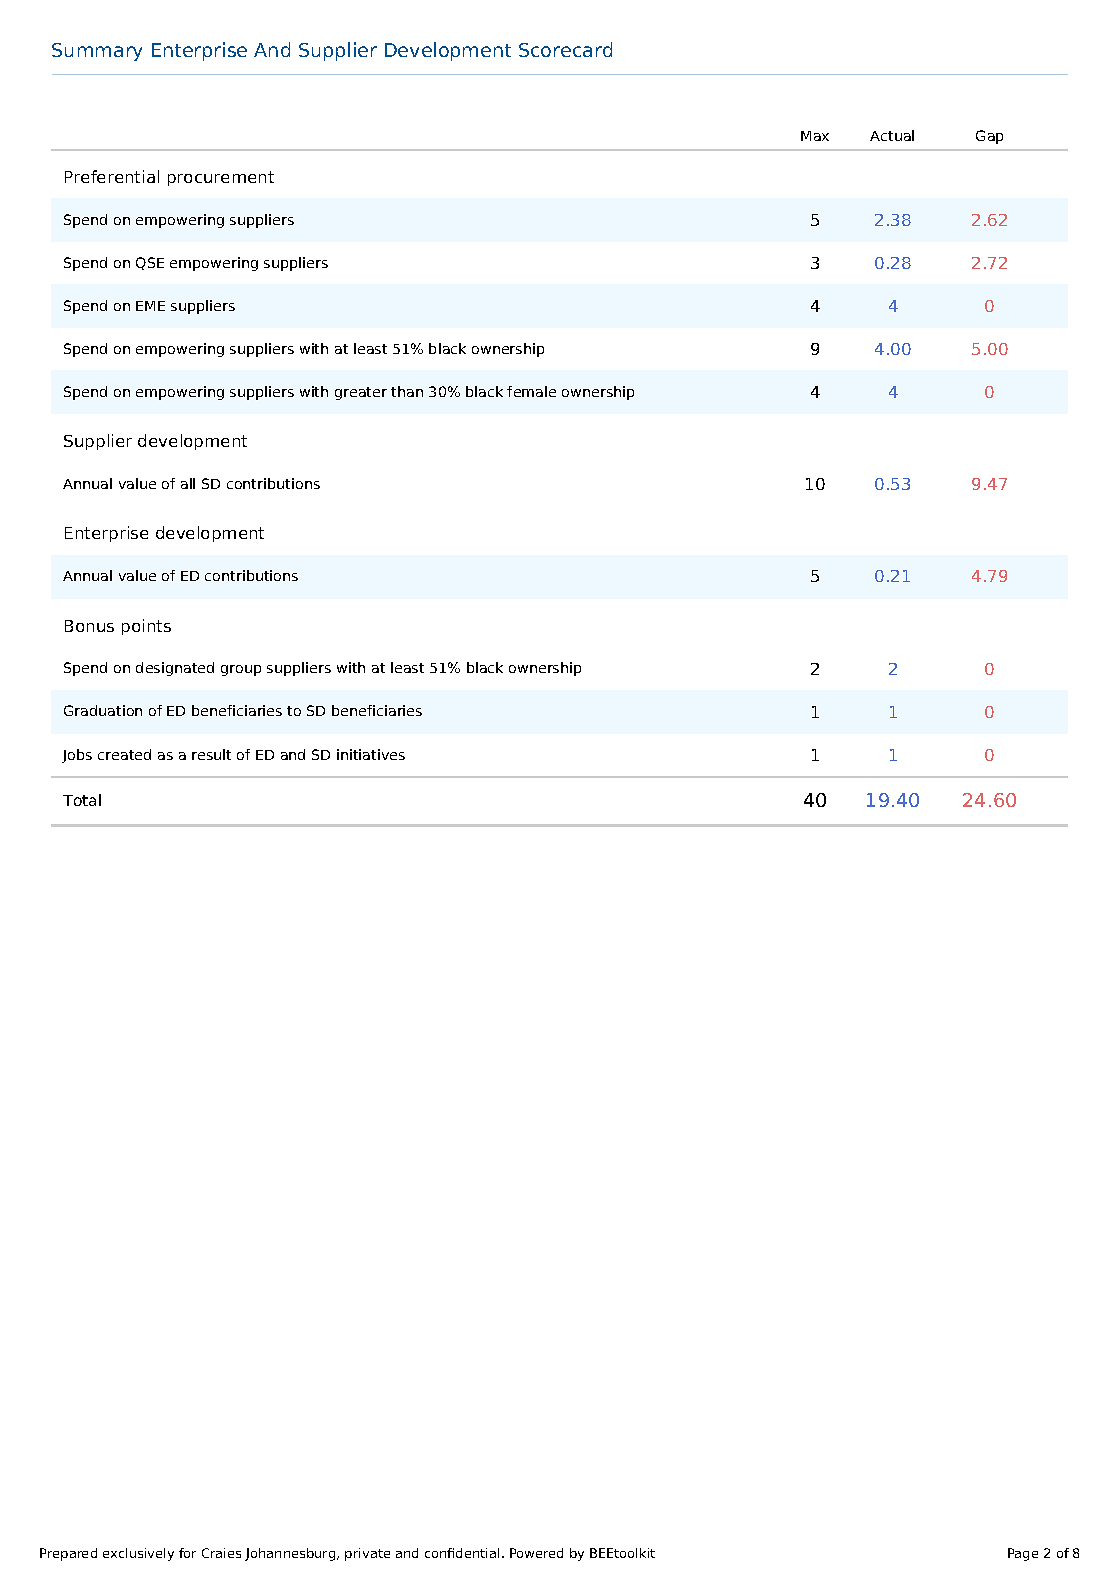 The width and height of the image is (1120, 1585). What do you see at coordinates (371, 754) in the image?
I see `initiatives` at bounding box center [371, 754].
